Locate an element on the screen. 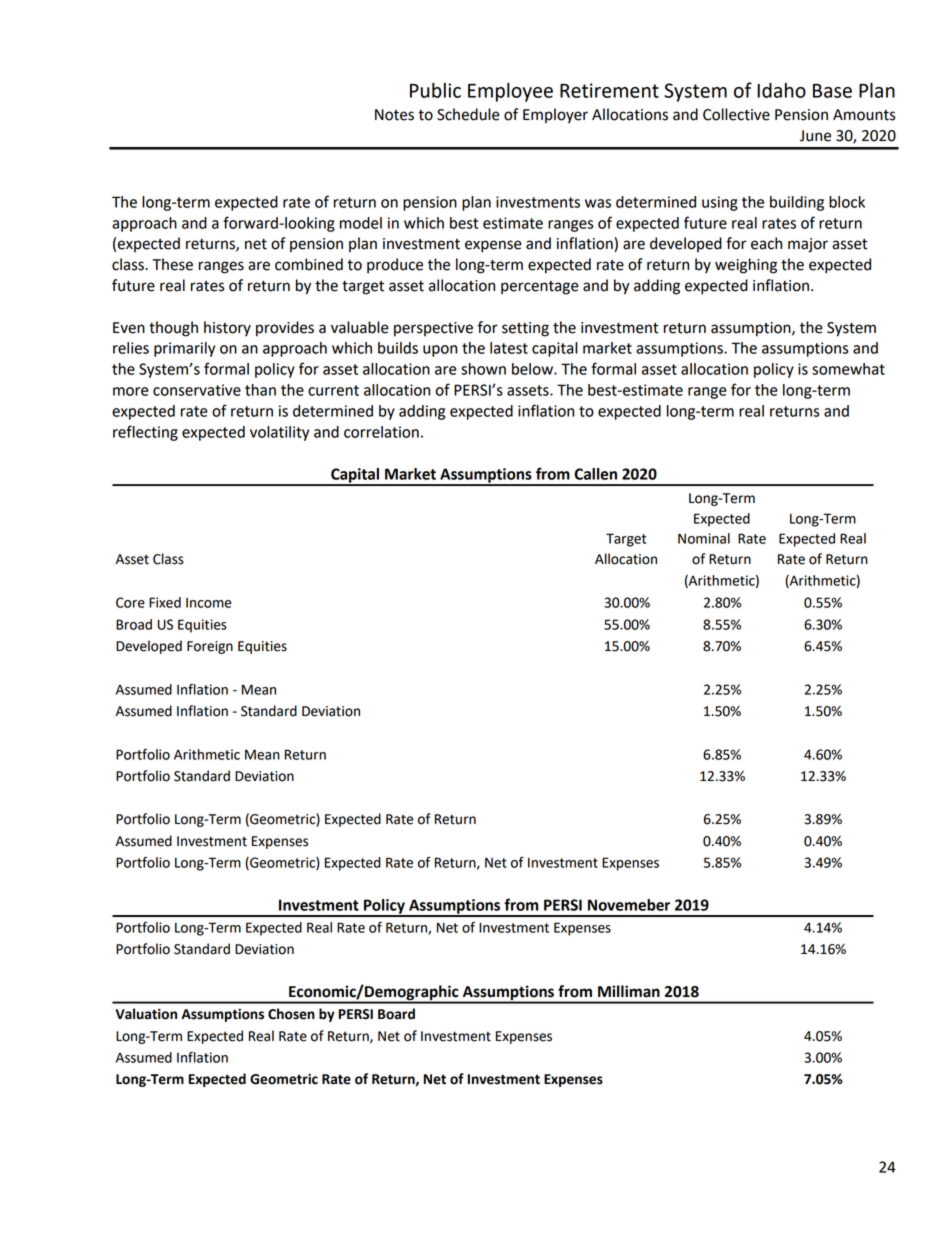 Image resolution: width=952 pixels, height=1233 pixels. somewhat is located at coordinates (848, 369).
